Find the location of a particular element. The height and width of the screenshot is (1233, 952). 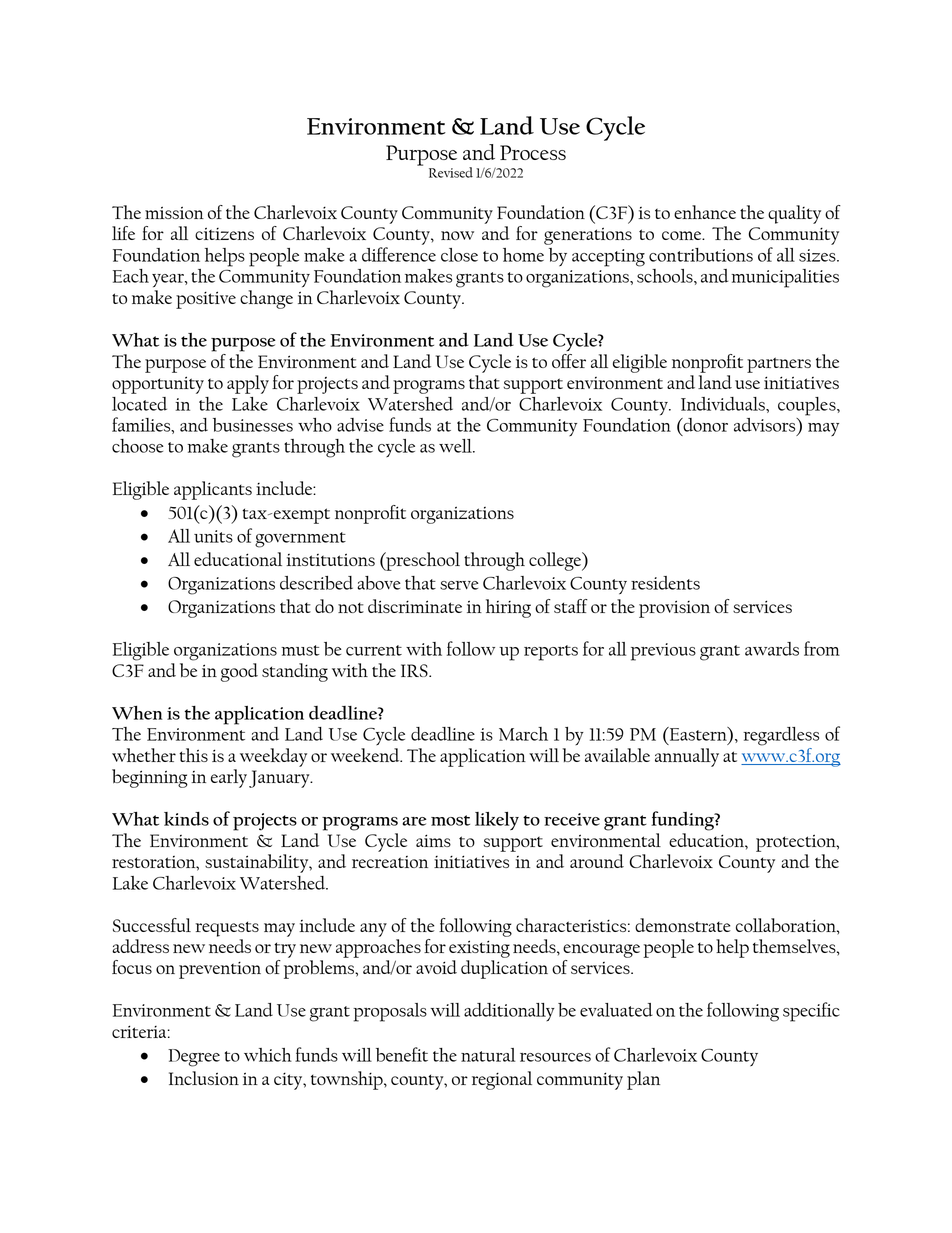

awards is located at coordinates (772, 649).
